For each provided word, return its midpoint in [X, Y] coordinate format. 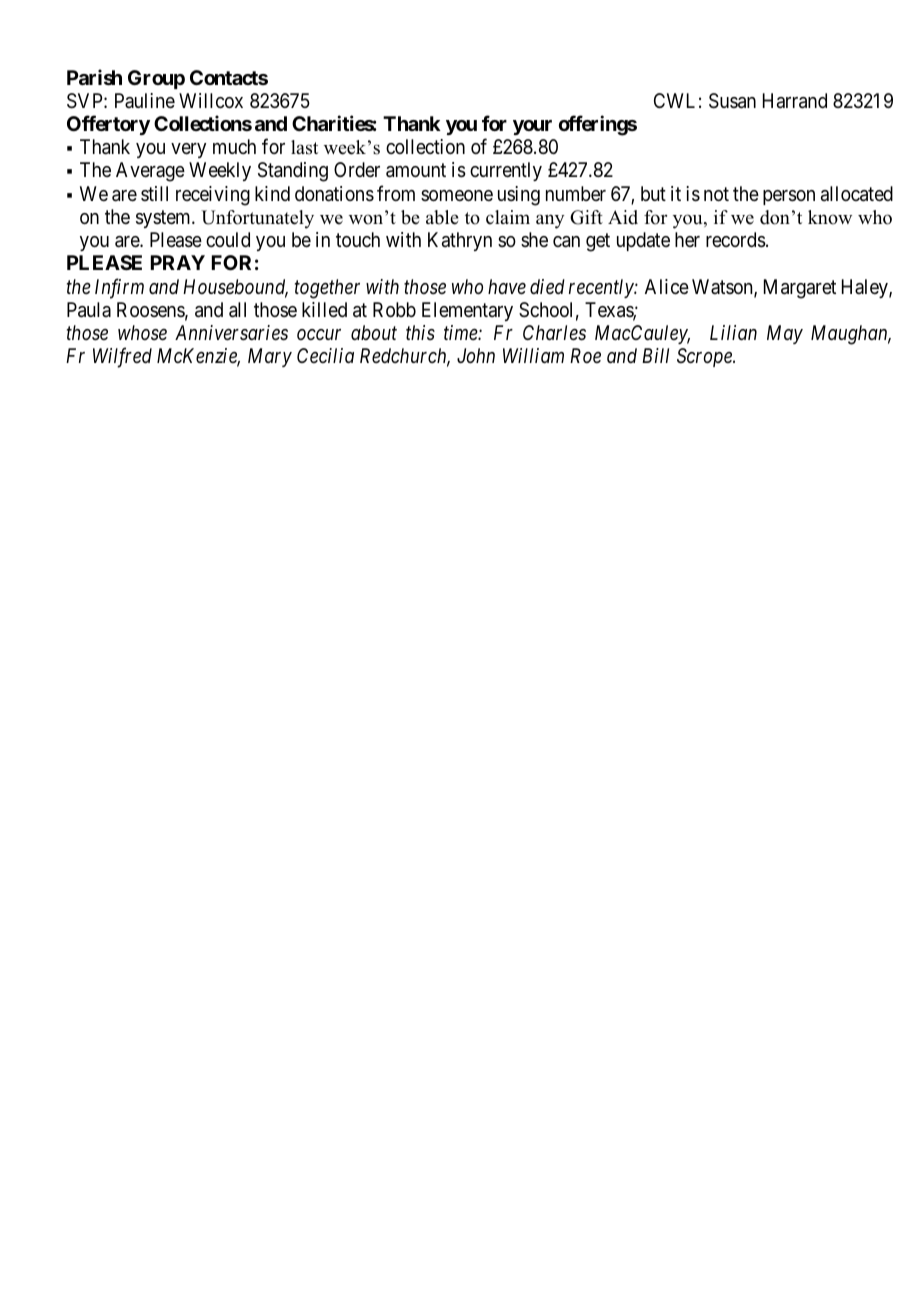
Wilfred [122, 358]
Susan [732, 101]
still [154, 193]
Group [156, 79]
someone [457, 195]
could [228, 239]
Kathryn [460, 241]
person [789, 197]
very [188, 150]
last [304, 147]
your [532, 127]
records [736, 240]
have [507, 286]
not [716, 194]
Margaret [800, 289]
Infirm [119, 288]
